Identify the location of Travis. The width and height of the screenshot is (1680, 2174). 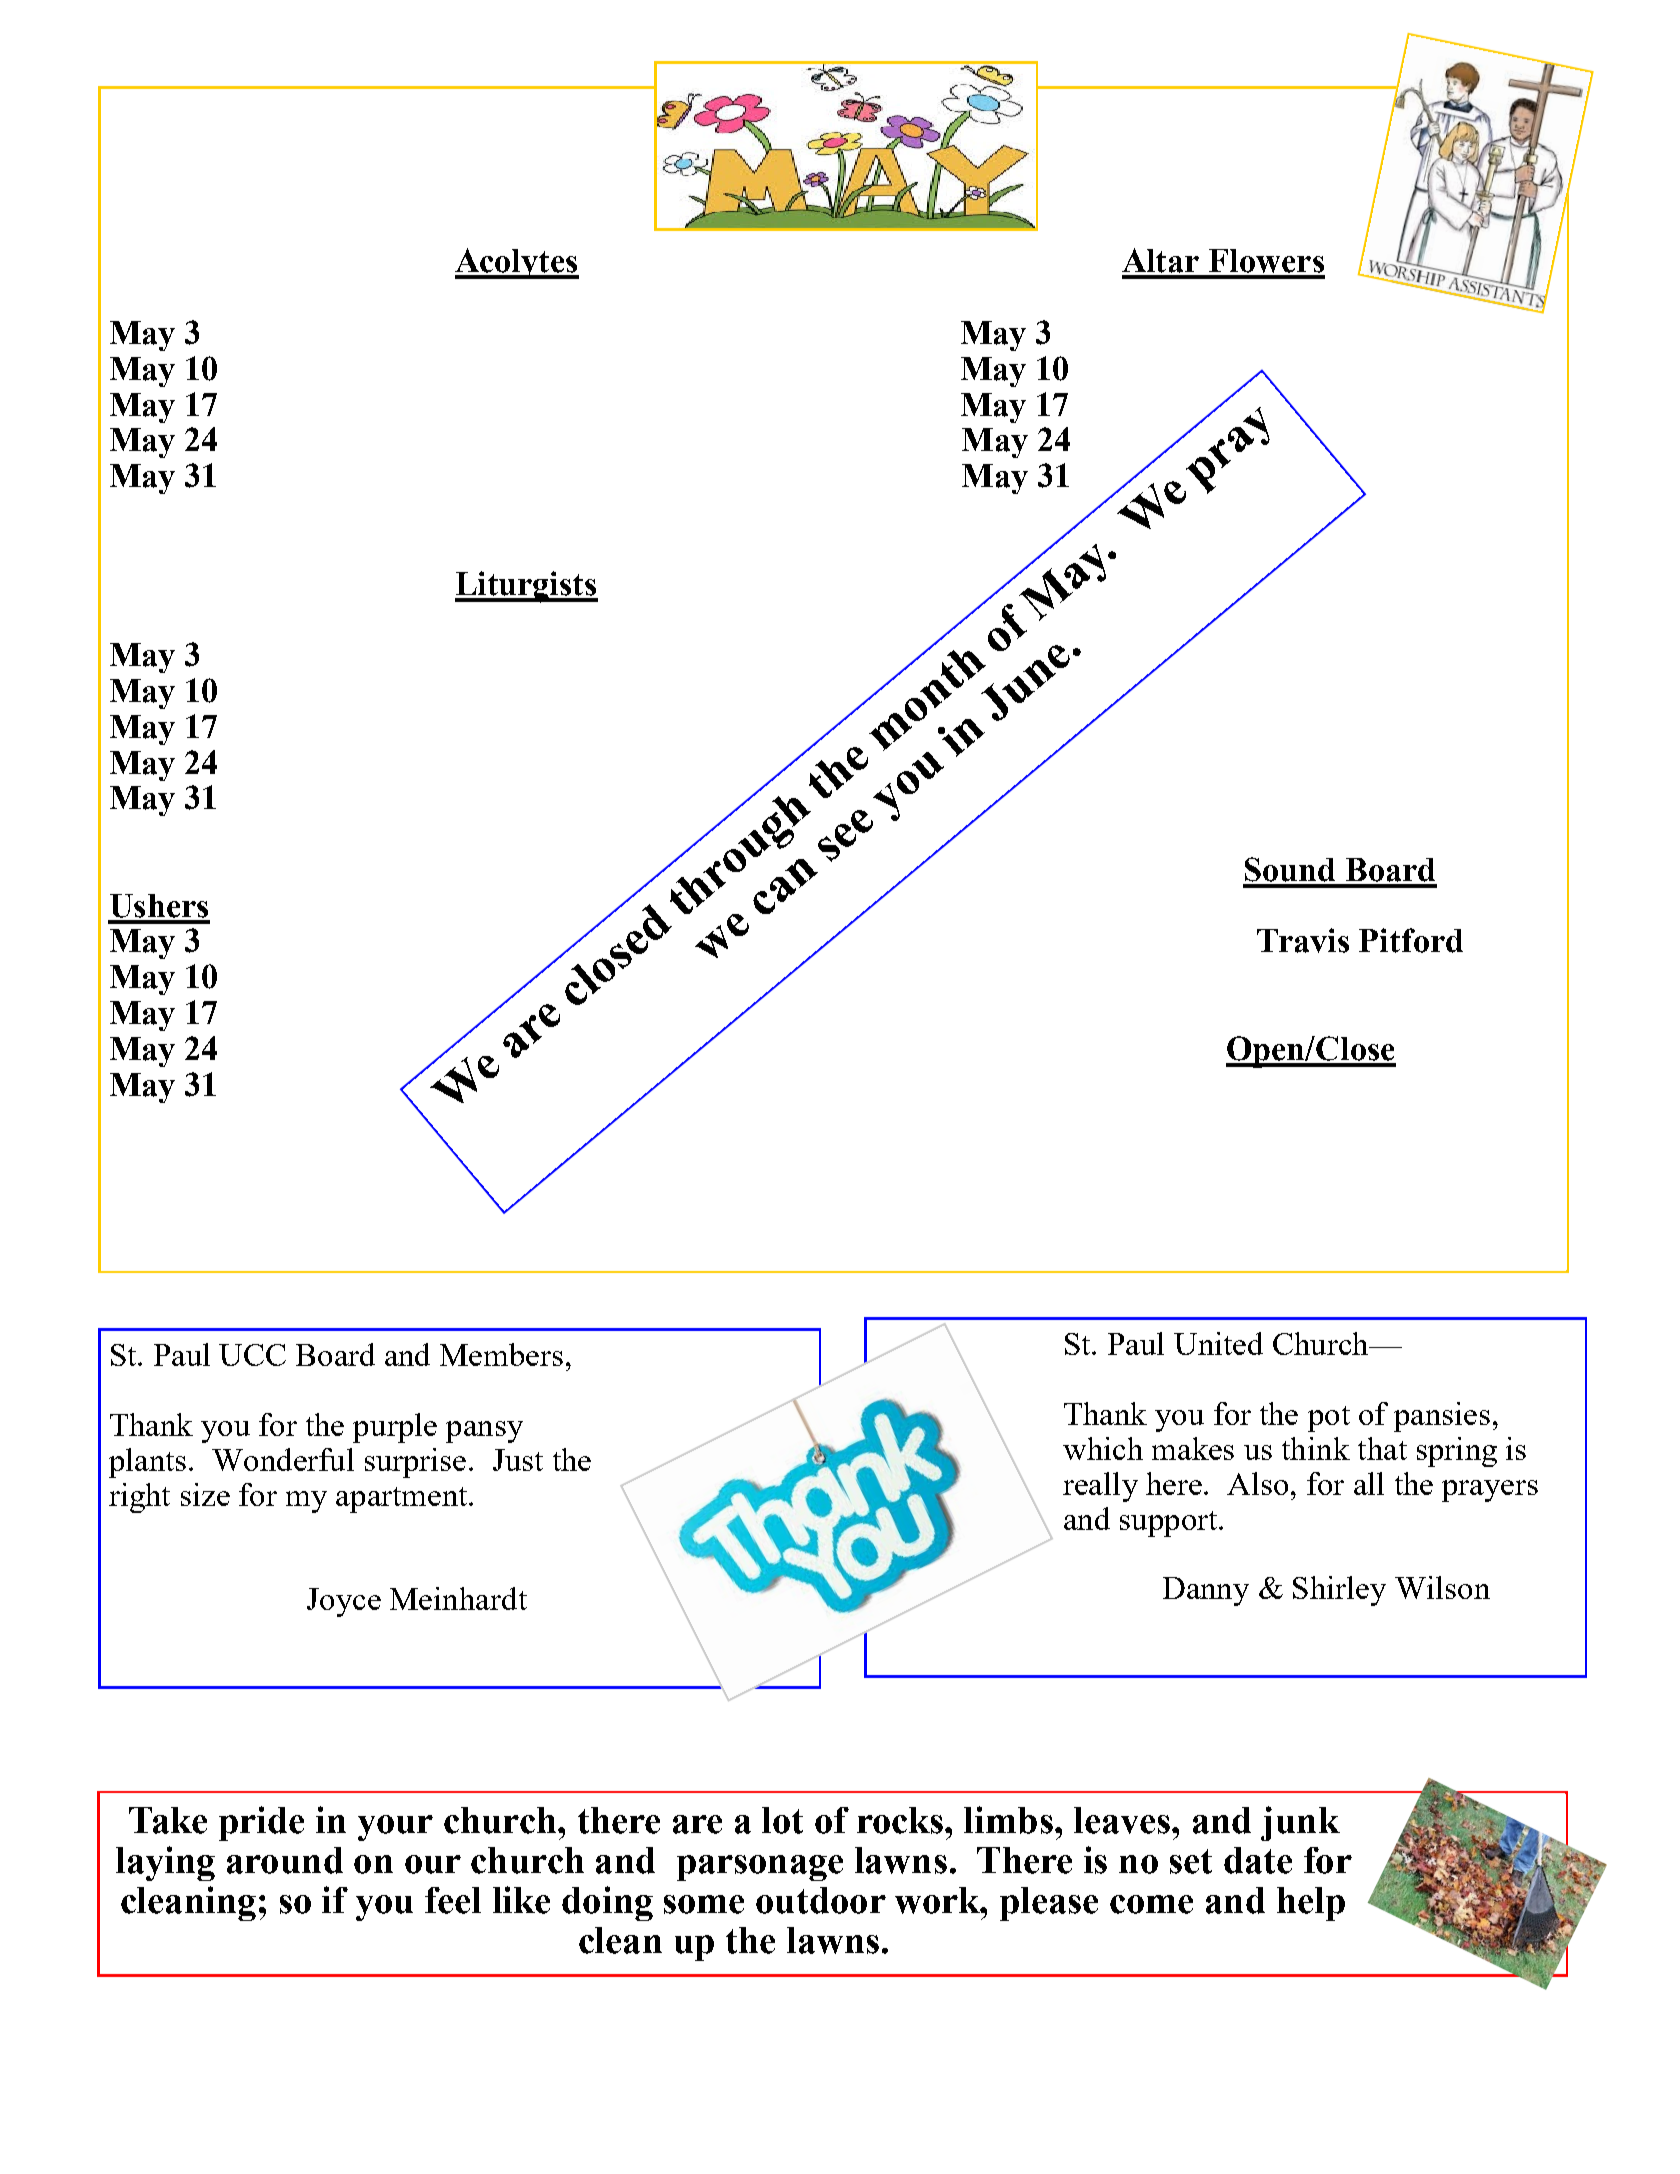
(1303, 940).
